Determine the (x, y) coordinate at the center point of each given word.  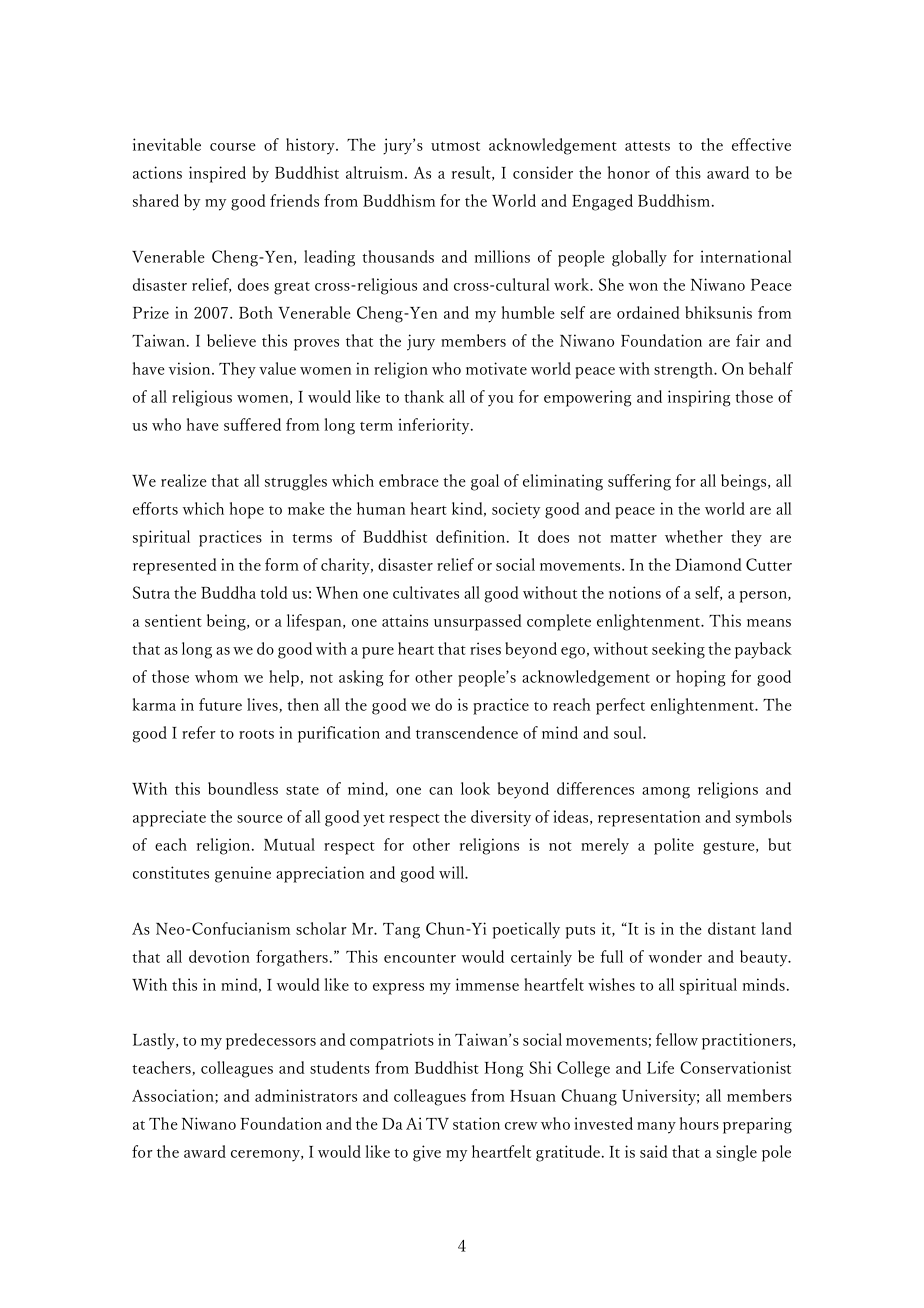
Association (174, 1096)
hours (699, 1123)
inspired (217, 174)
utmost (455, 146)
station (476, 1123)
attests (647, 146)
